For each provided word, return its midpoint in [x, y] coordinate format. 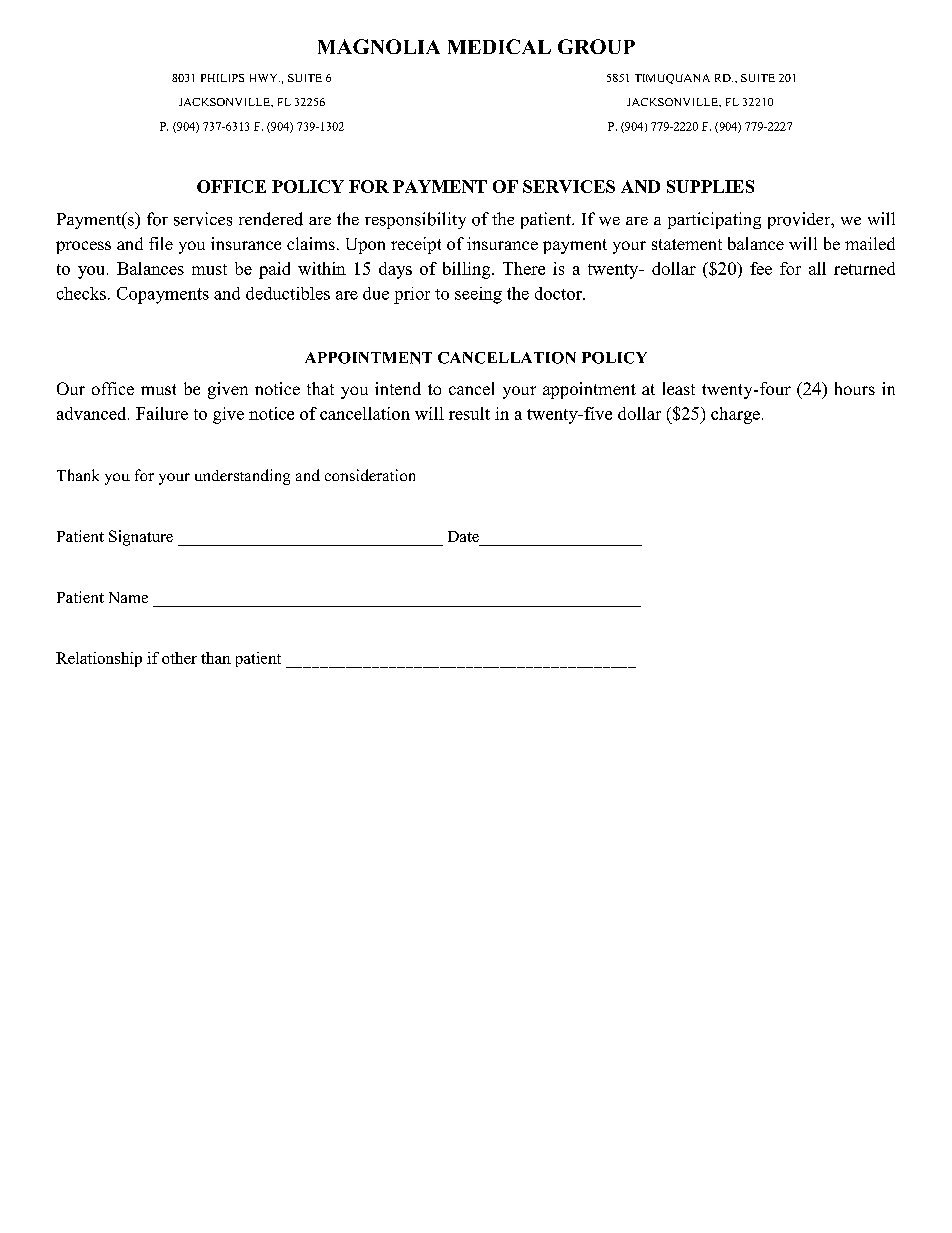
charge [735, 415]
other [179, 658]
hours [855, 388]
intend [398, 388]
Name [128, 597]
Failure [162, 413]
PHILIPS [222, 78]
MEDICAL [499, 46]
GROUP [596, 46]
